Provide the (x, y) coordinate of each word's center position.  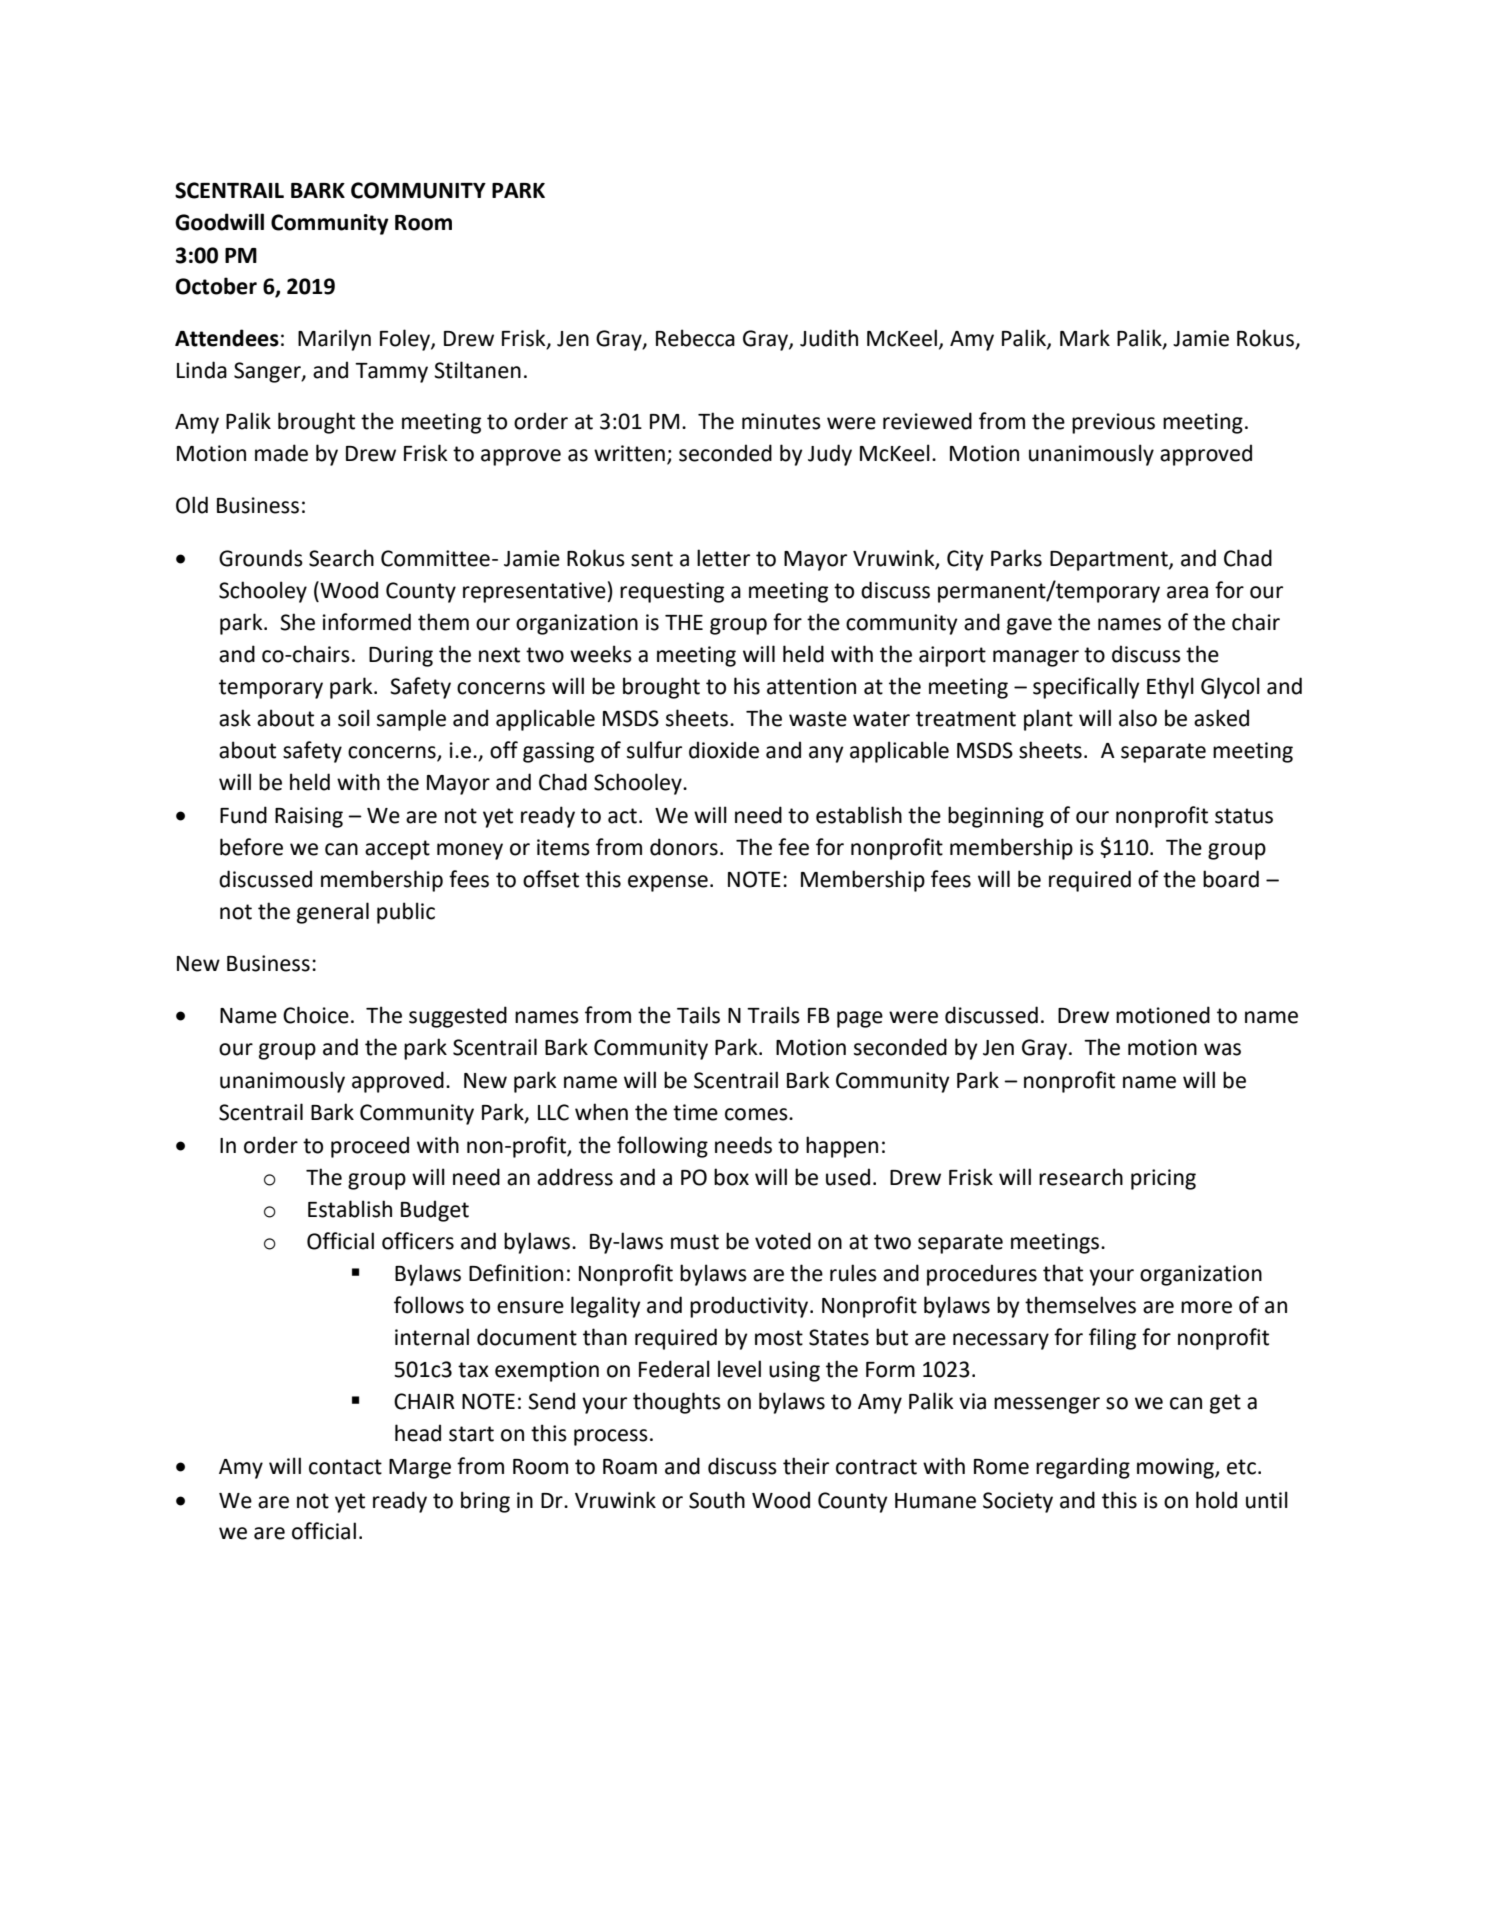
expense (668, 883)
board (1231, 879)
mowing (1176, 1468)
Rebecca (695, 338)
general (333, 913)
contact (345, 1467)
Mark (1085, 338)
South (717, 1500)
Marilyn (334, 340)
